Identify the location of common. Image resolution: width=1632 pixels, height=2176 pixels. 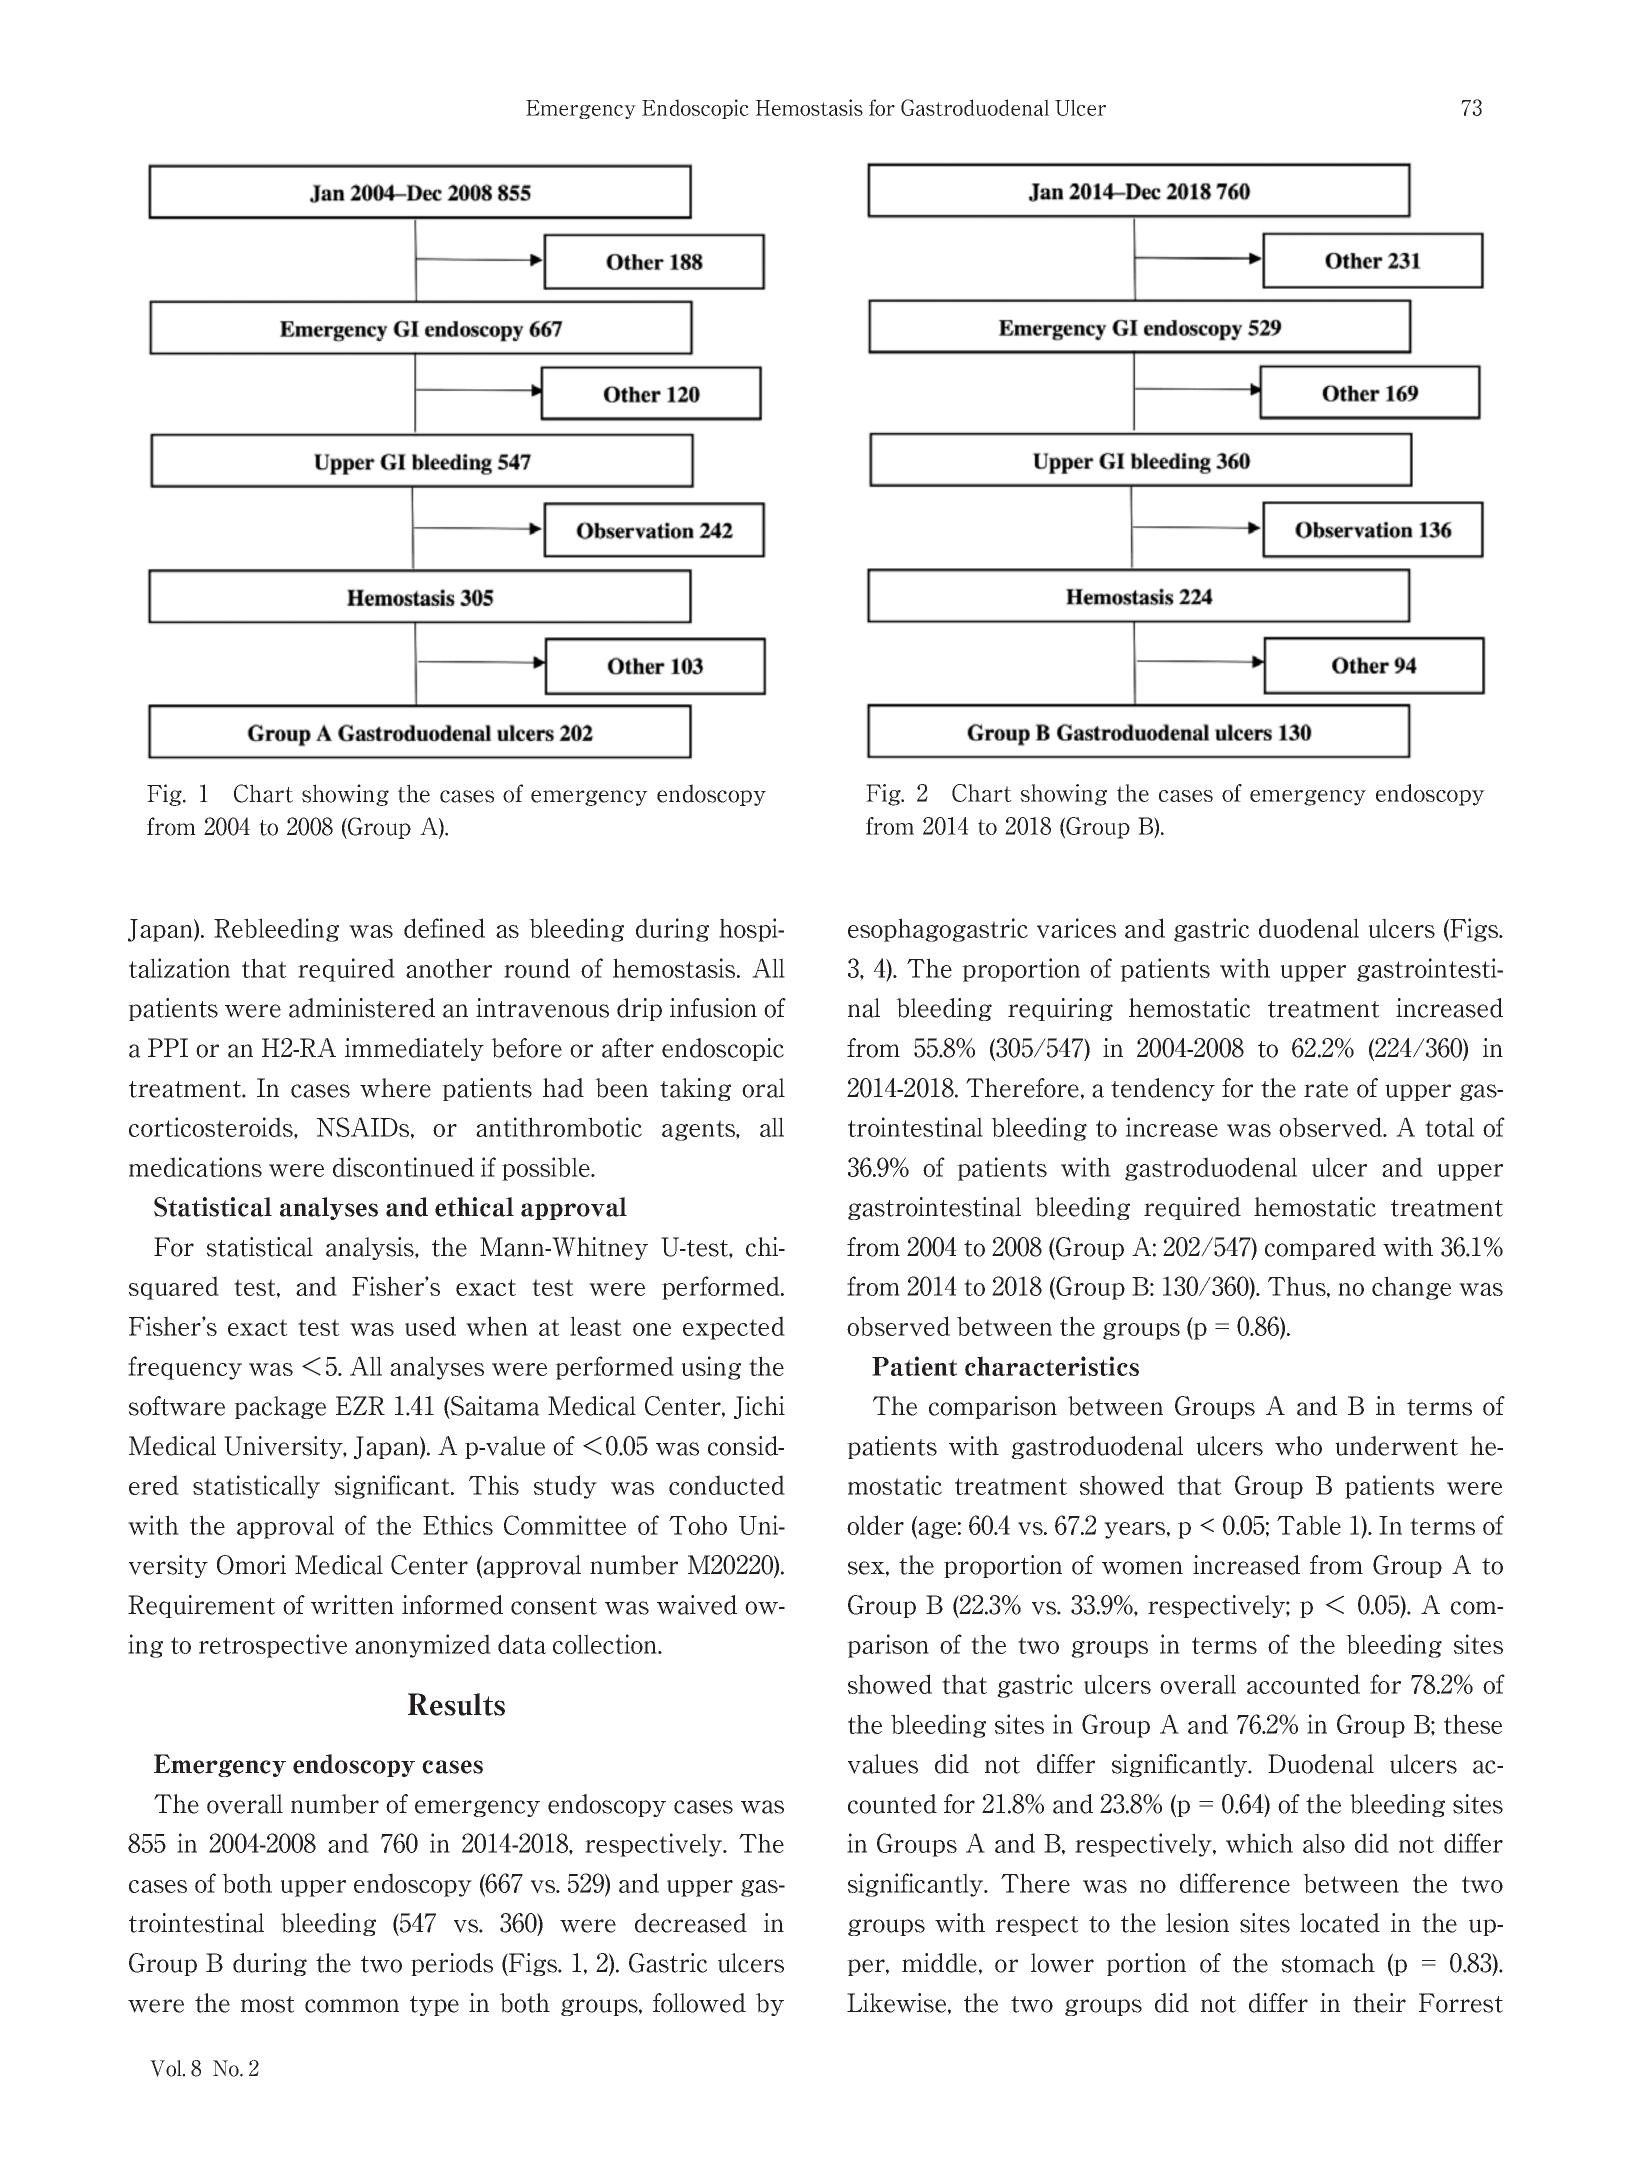
(352, 2006).
